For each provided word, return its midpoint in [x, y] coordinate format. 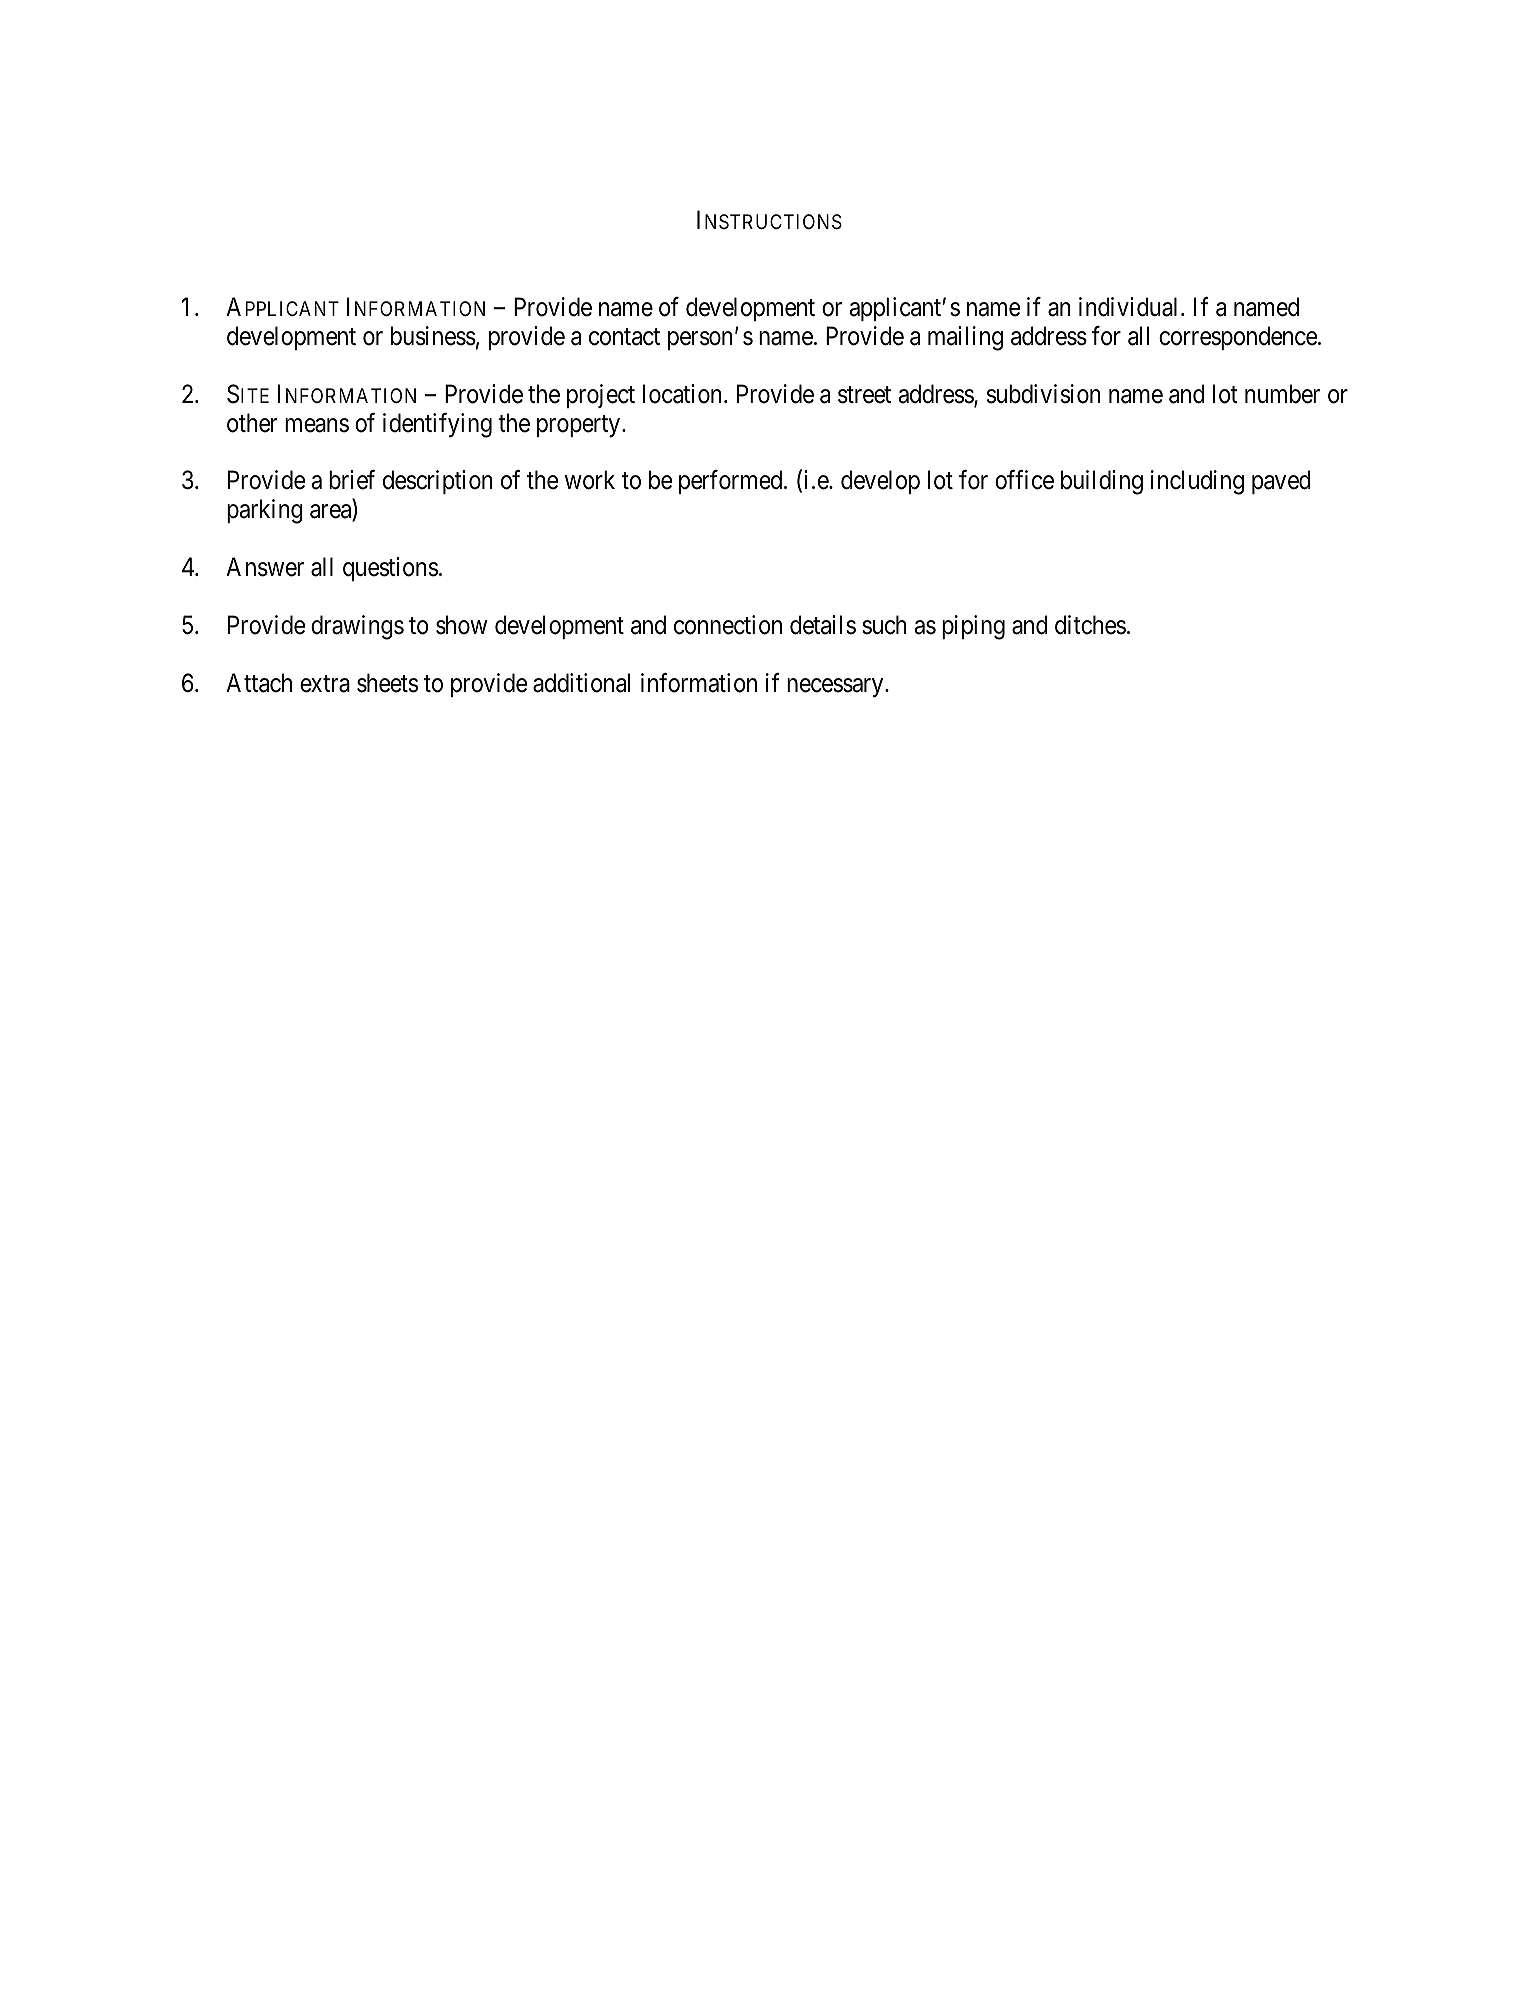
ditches [1090, 625]
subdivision [1044, 394]
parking [265, 511]
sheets [387, 683]
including [1197, 482]
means [317, 425]
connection [728, 625]
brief [352, 480]
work [590, 480]
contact [624, 337]
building [1102, 482]
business [433, 336]
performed [732, 482]
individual [1130, 307]
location [684, 394]
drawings [357, 627]
